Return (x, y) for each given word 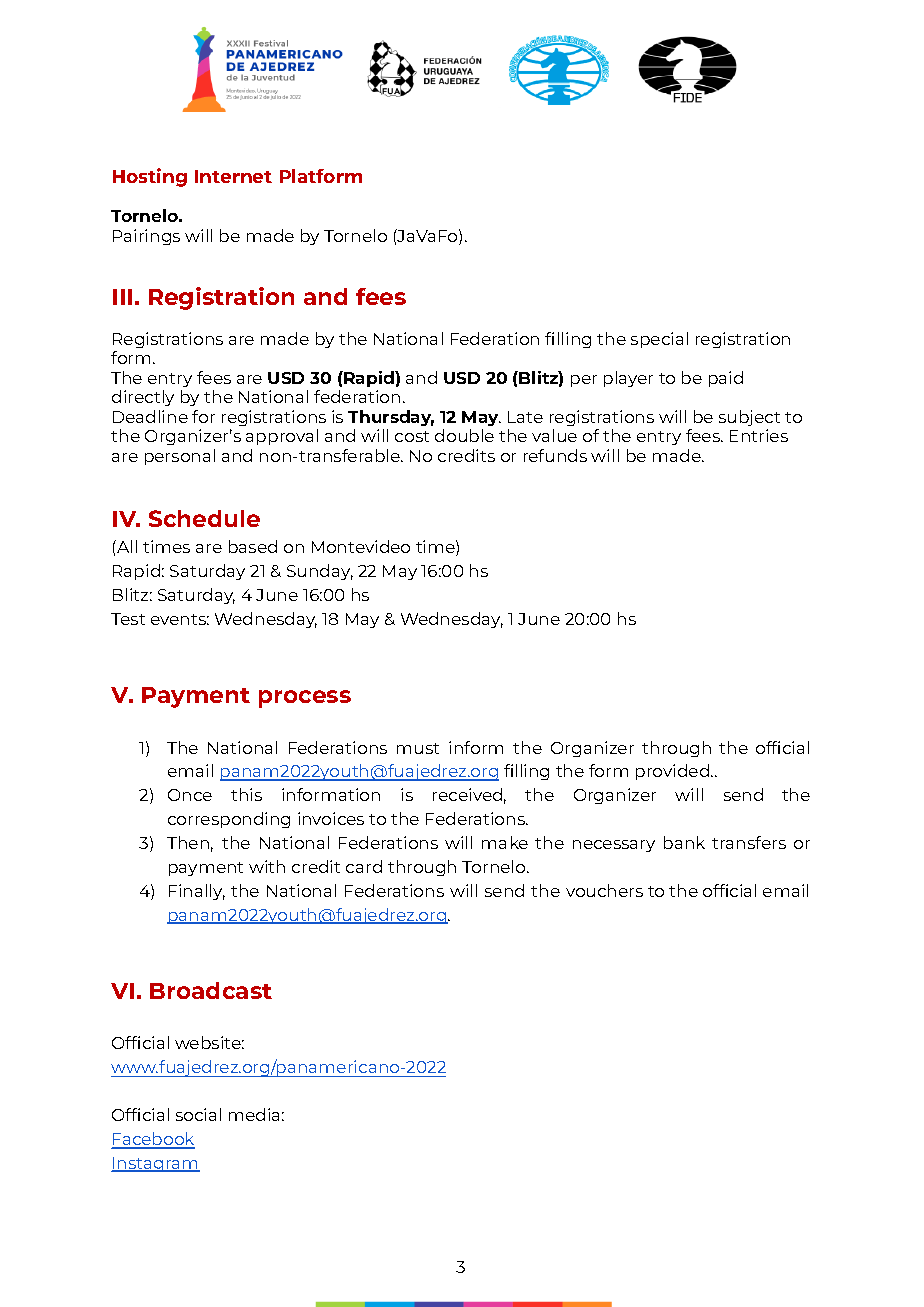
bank (684, 842)
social (198, 1114)
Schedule (204, 518)
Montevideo (361, 546)
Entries (759, 435)
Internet (233, 176)
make (505, 842)
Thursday (391, 418)
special (659, 340)
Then (188, 842)
